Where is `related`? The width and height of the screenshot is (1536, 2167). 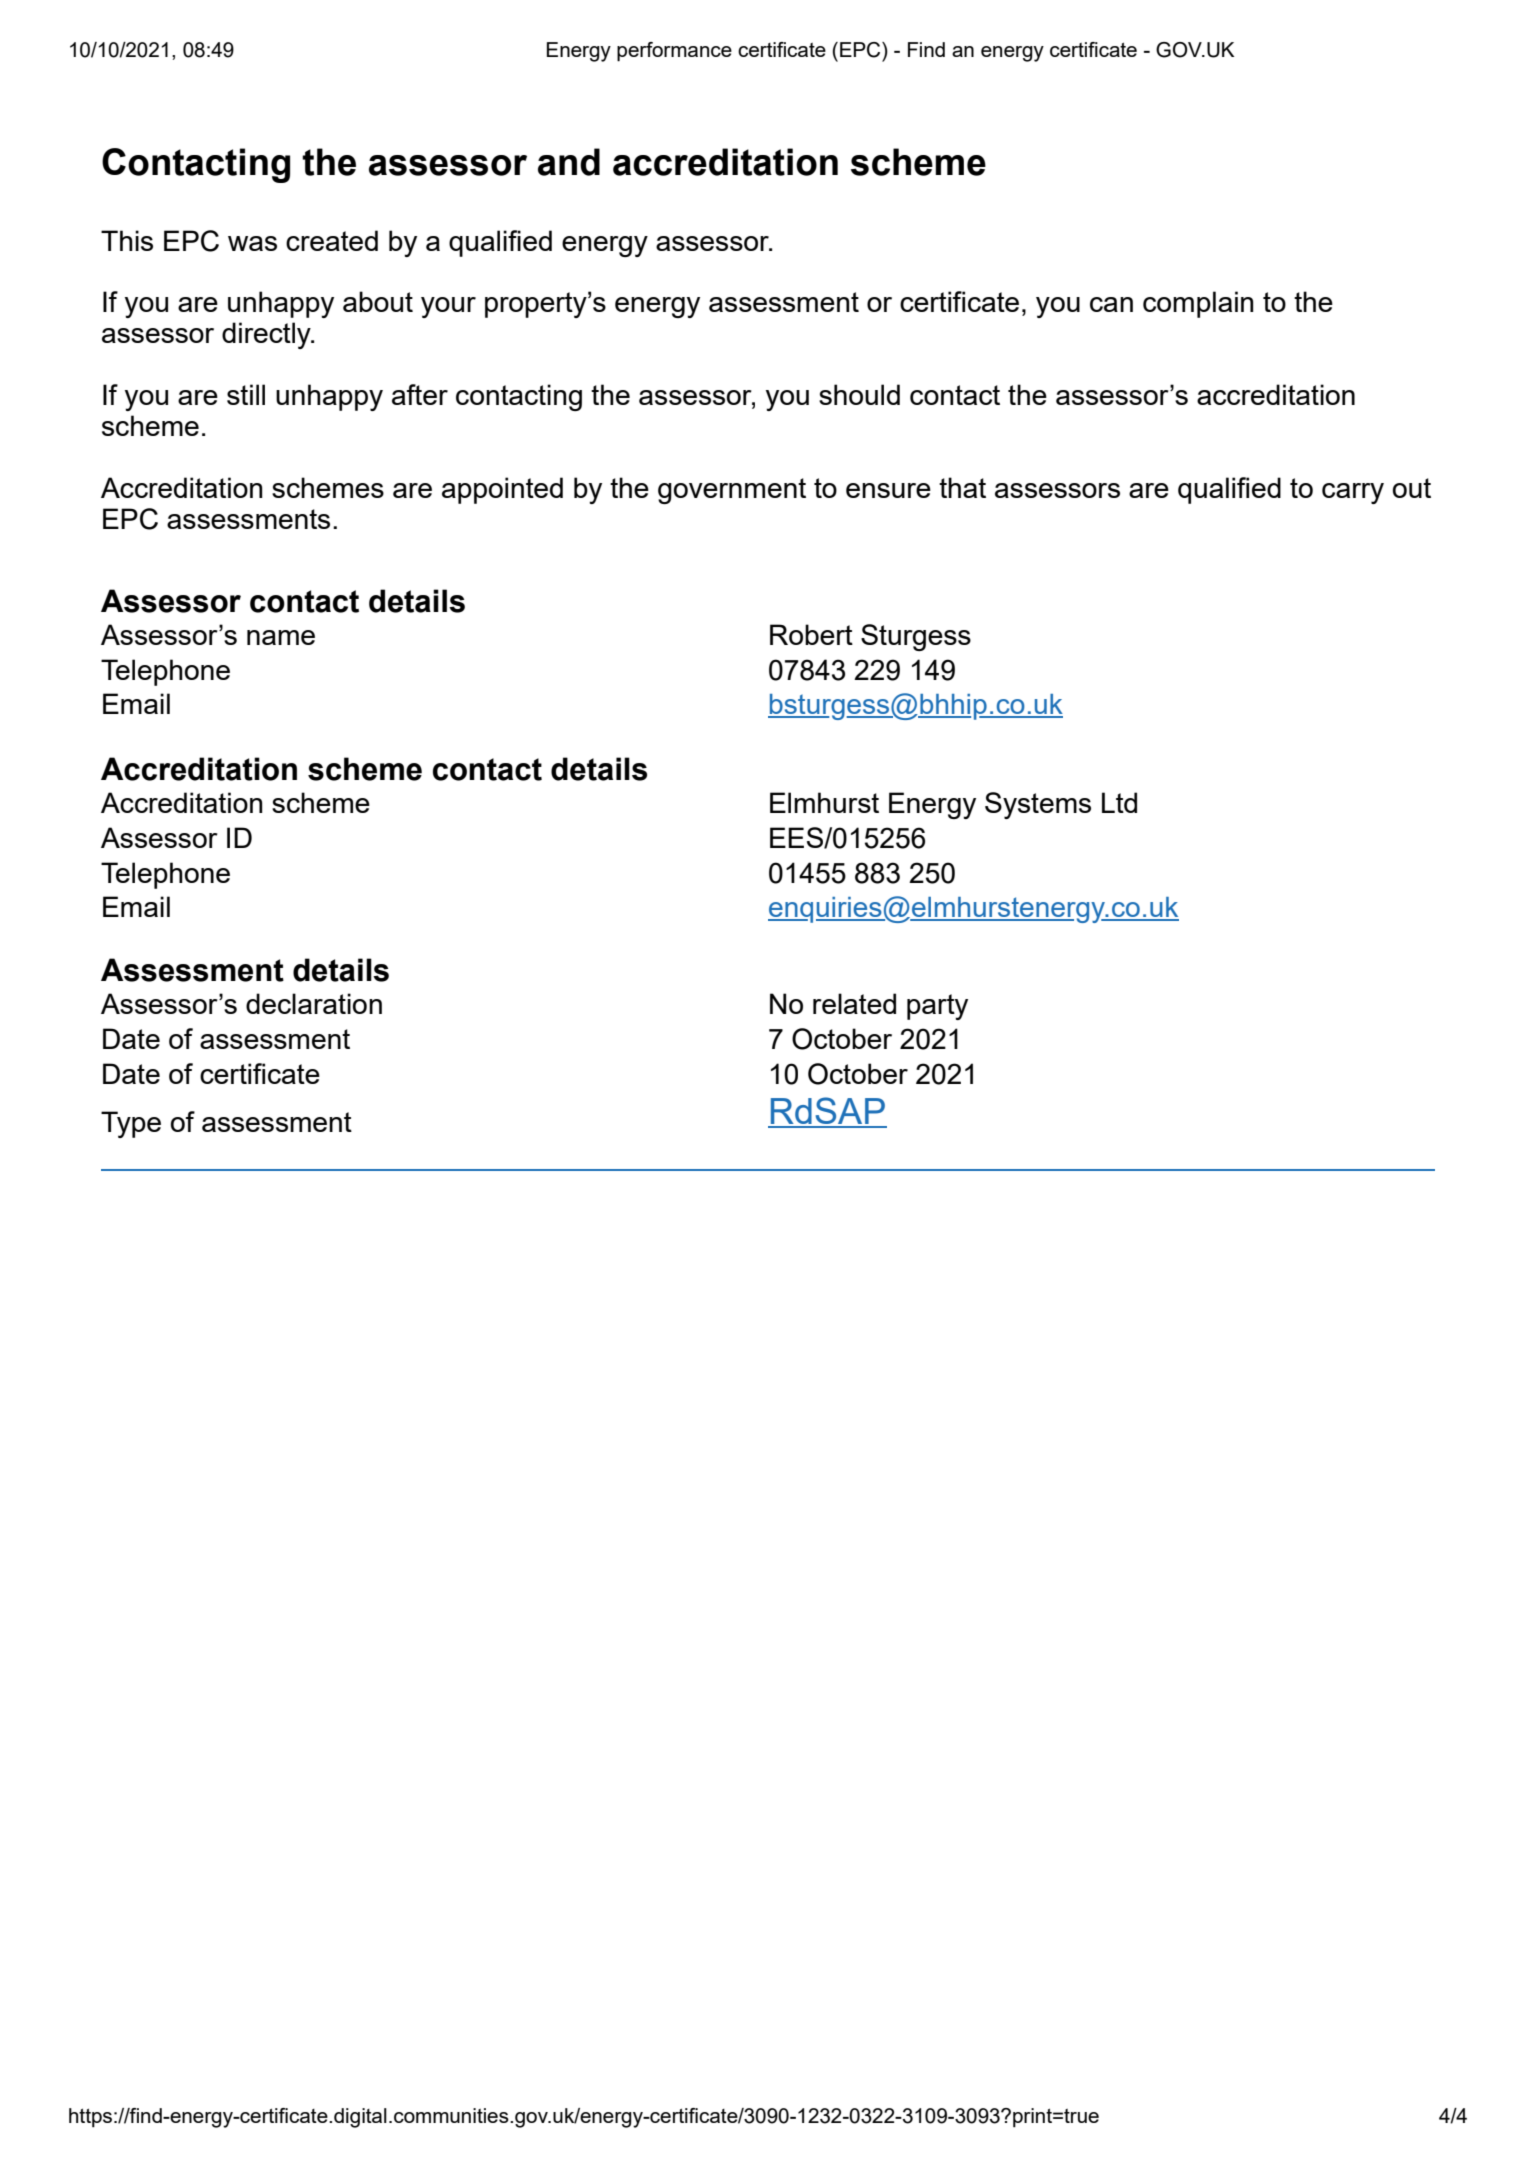 related is located at coordinates (854, 1003).
